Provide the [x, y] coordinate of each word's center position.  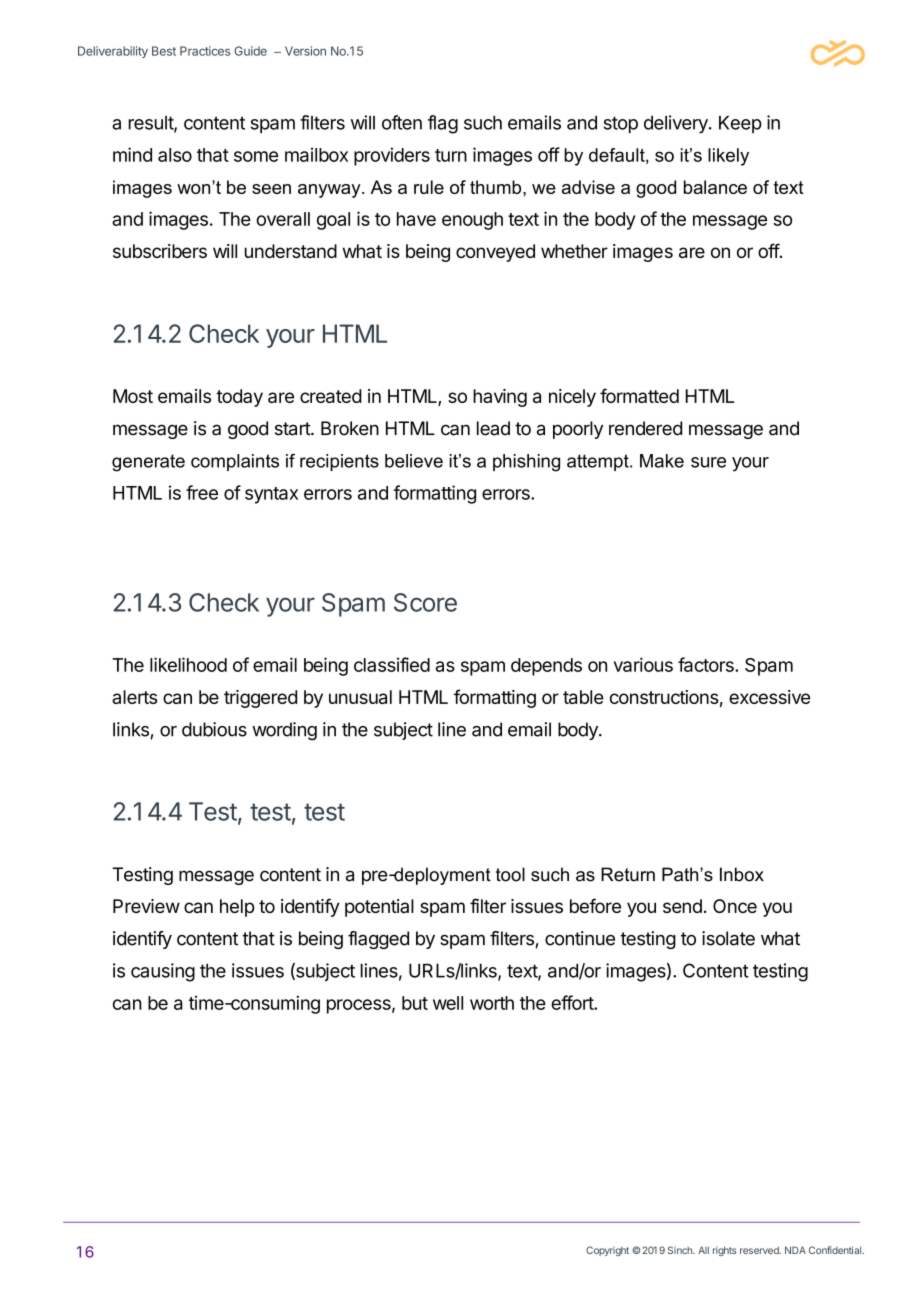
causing [163, 972]
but [415, 1003]
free [202, 492]
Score [425, 602]
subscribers [160, 251]
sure [708, 462]
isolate [728, 938]
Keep [740, 124]
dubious [214, 729]
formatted [639, 395]
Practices [205, 51]
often [402, 122]
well [448, 1003]
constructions [664, 697]
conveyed [495, 253]
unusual [360, 697]
